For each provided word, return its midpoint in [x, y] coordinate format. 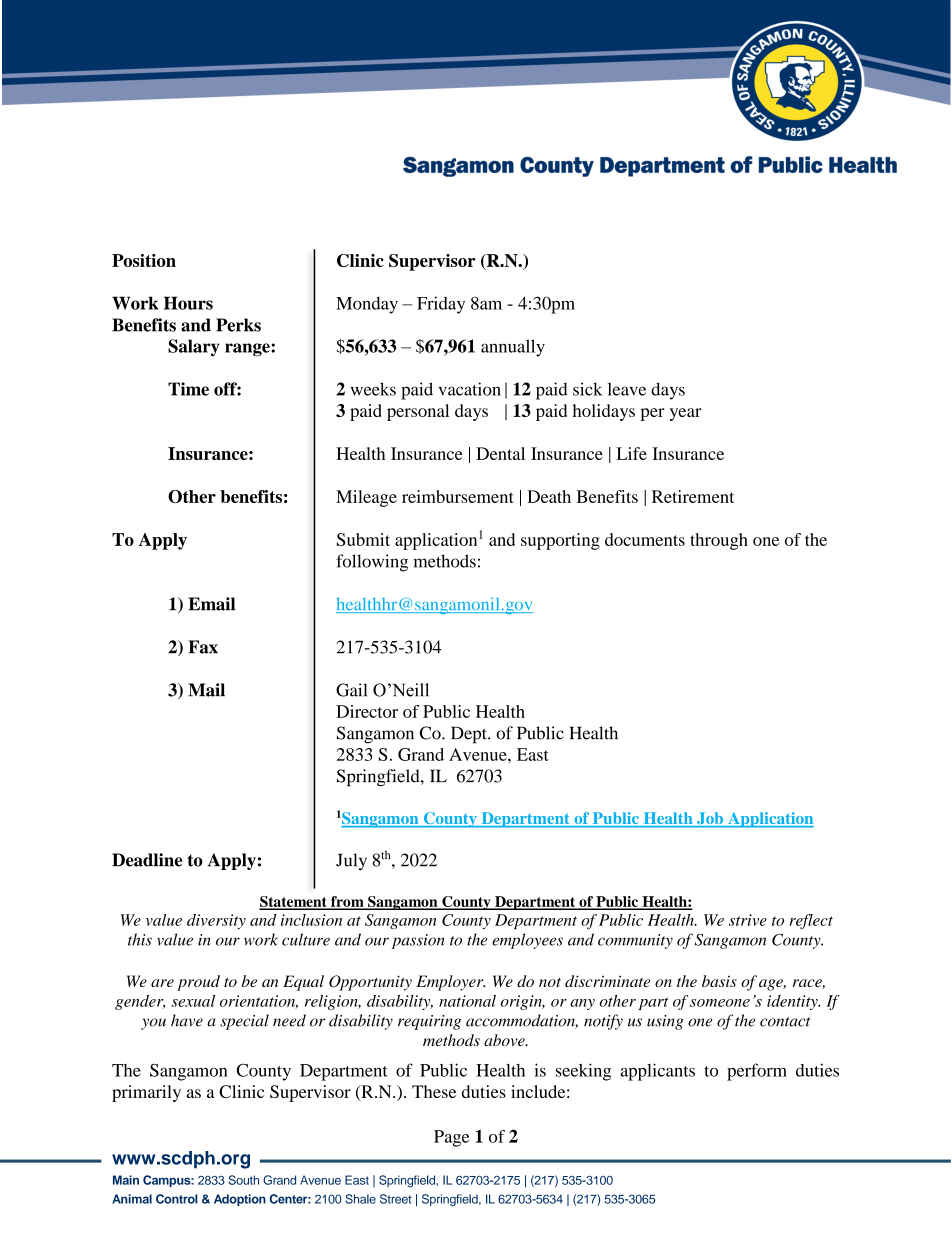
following [372, 563]
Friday [441, 305]
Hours [188, 303]
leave [627, 389]
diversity [216, 921]
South [243, 1180]
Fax [203, 647]
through [719, 541]
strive [748, 920]
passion [418, 941]
